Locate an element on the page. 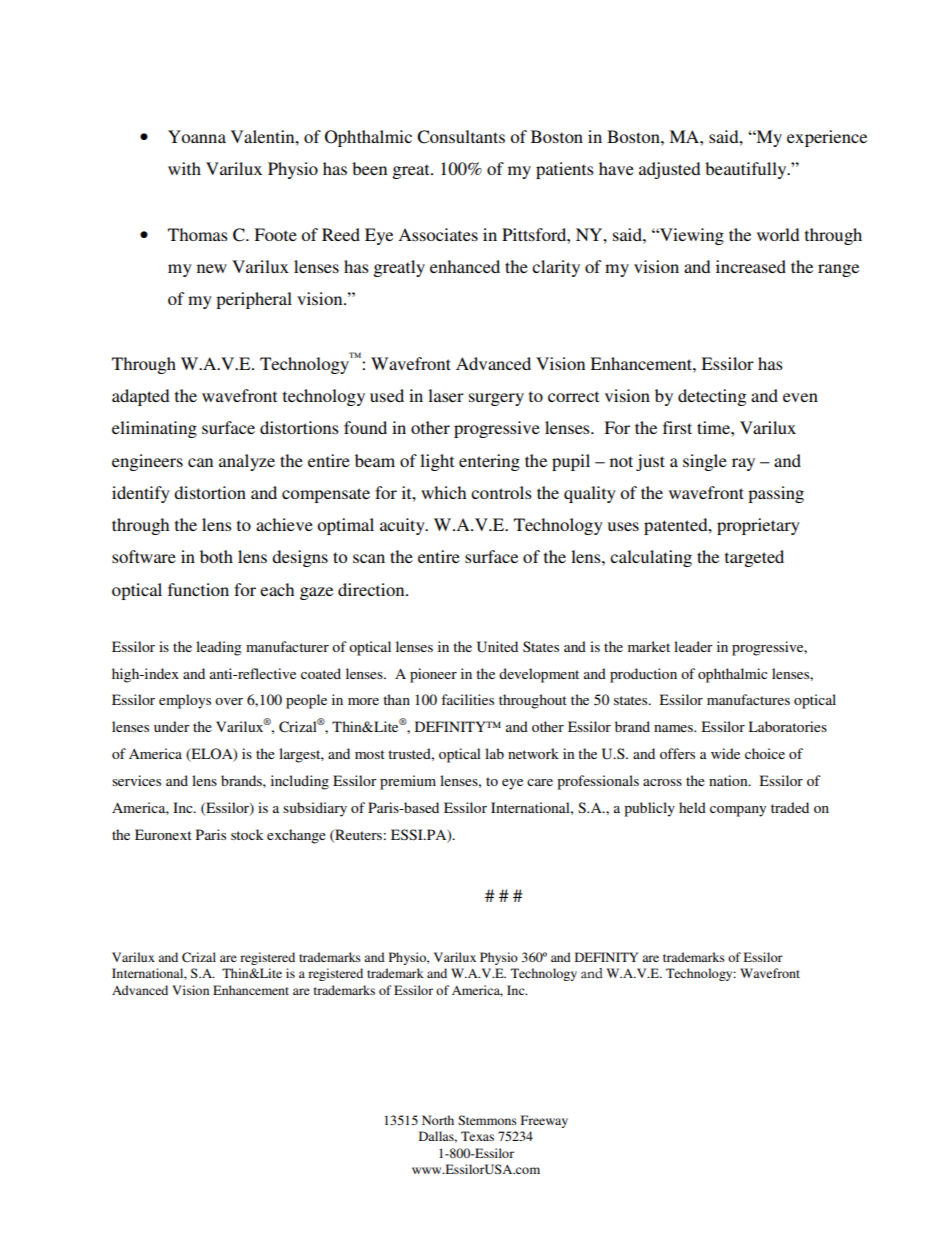  Consultants is located at coordinates (461, 137).
